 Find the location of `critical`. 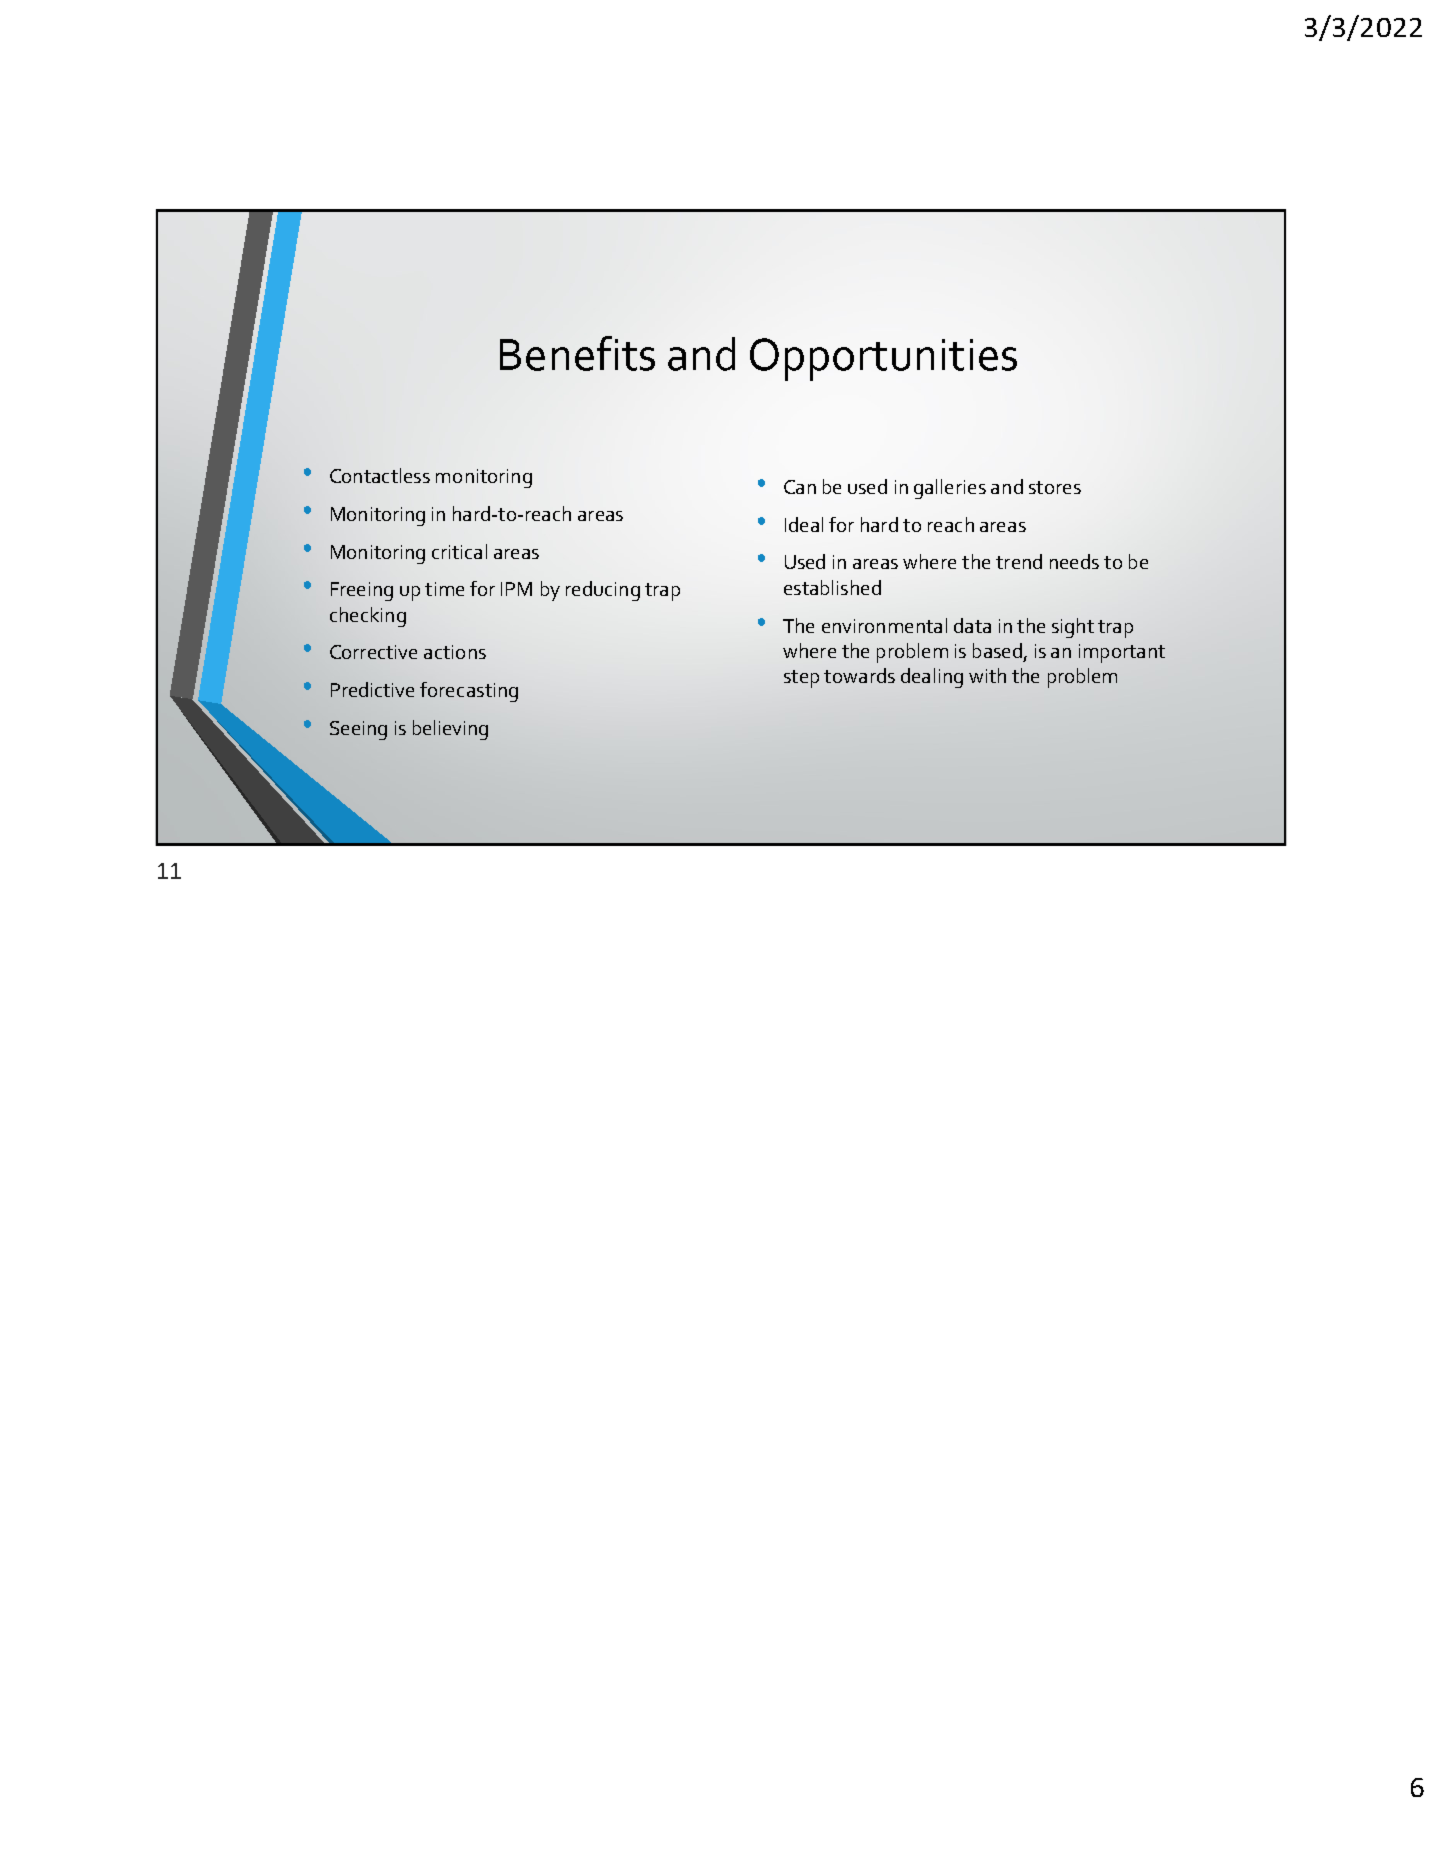

critical is located at coordinates (459, 551).
